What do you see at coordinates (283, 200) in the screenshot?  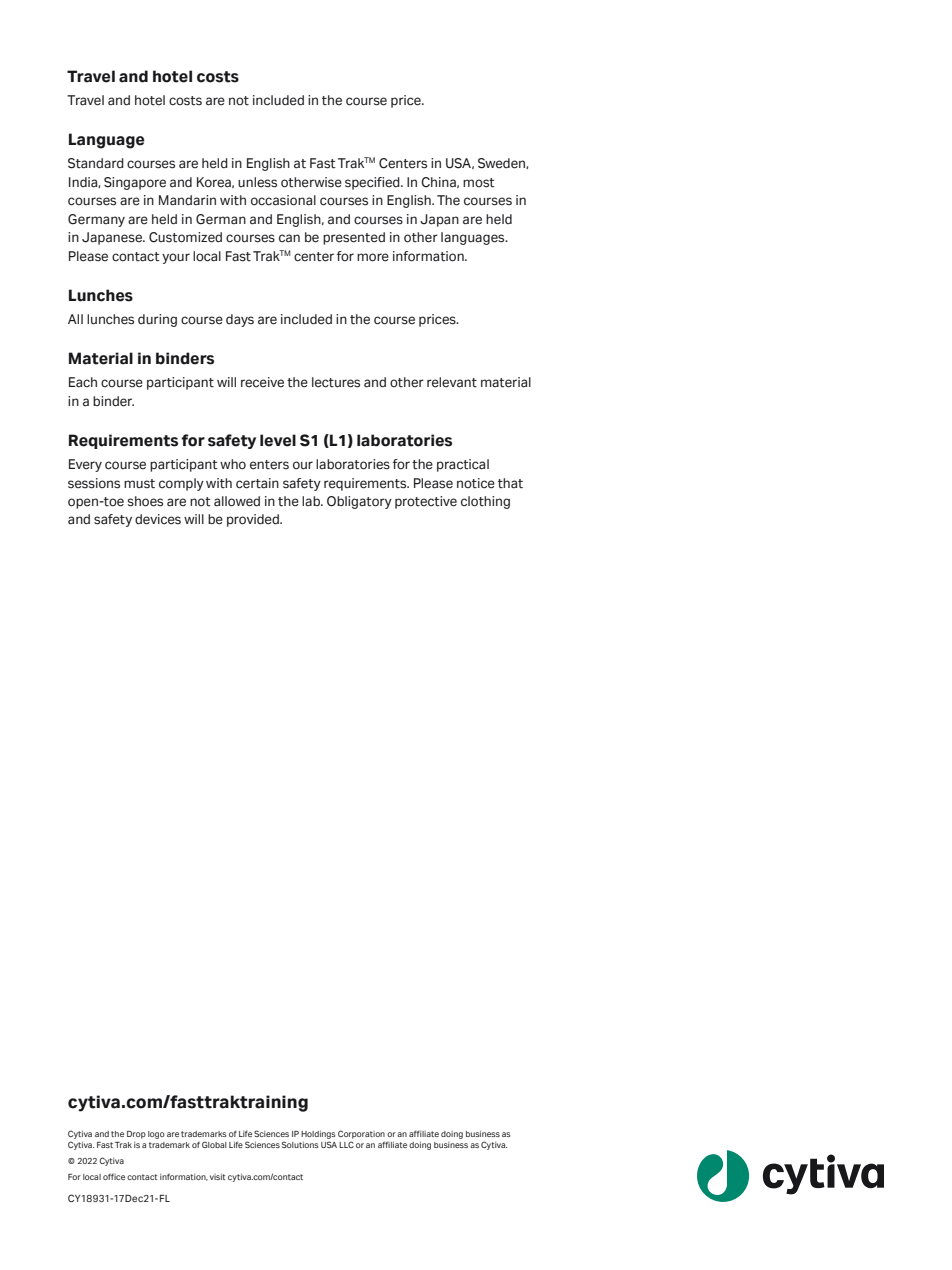 I see `occasional` at bounding box center [283, 200].
